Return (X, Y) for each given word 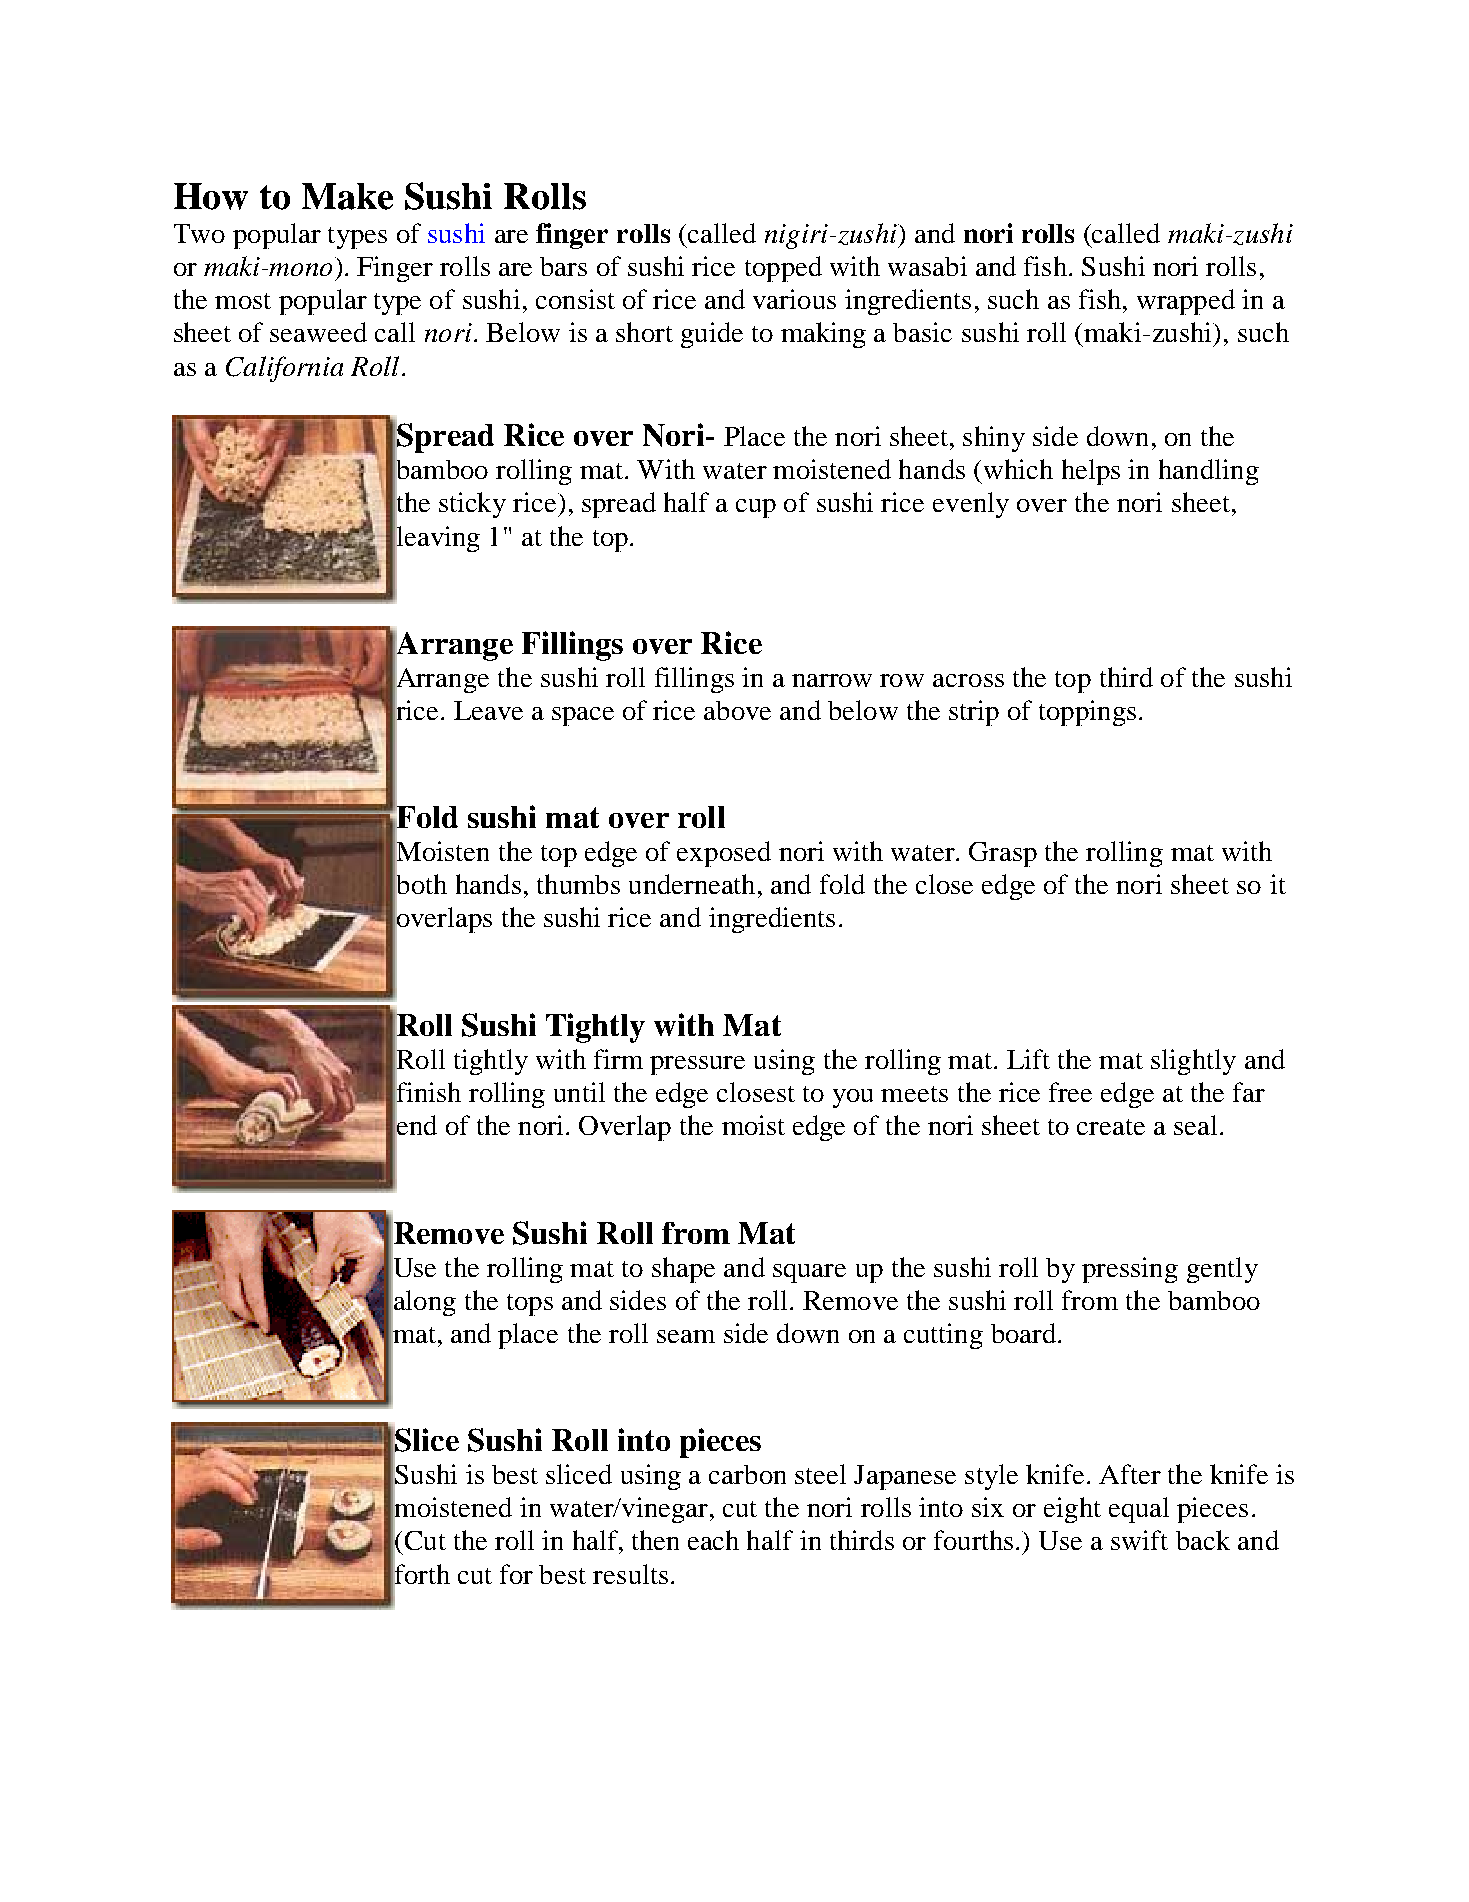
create (1111, 1127)
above (737, 710)
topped (783, 269)
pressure (697, 1065)
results (630, 1574)
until (579, 1092)
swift (1139, 1540)
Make (347, 196)
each (713, 1540)
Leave (488, 710)
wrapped (1186, 302)
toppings (1087, 713)
